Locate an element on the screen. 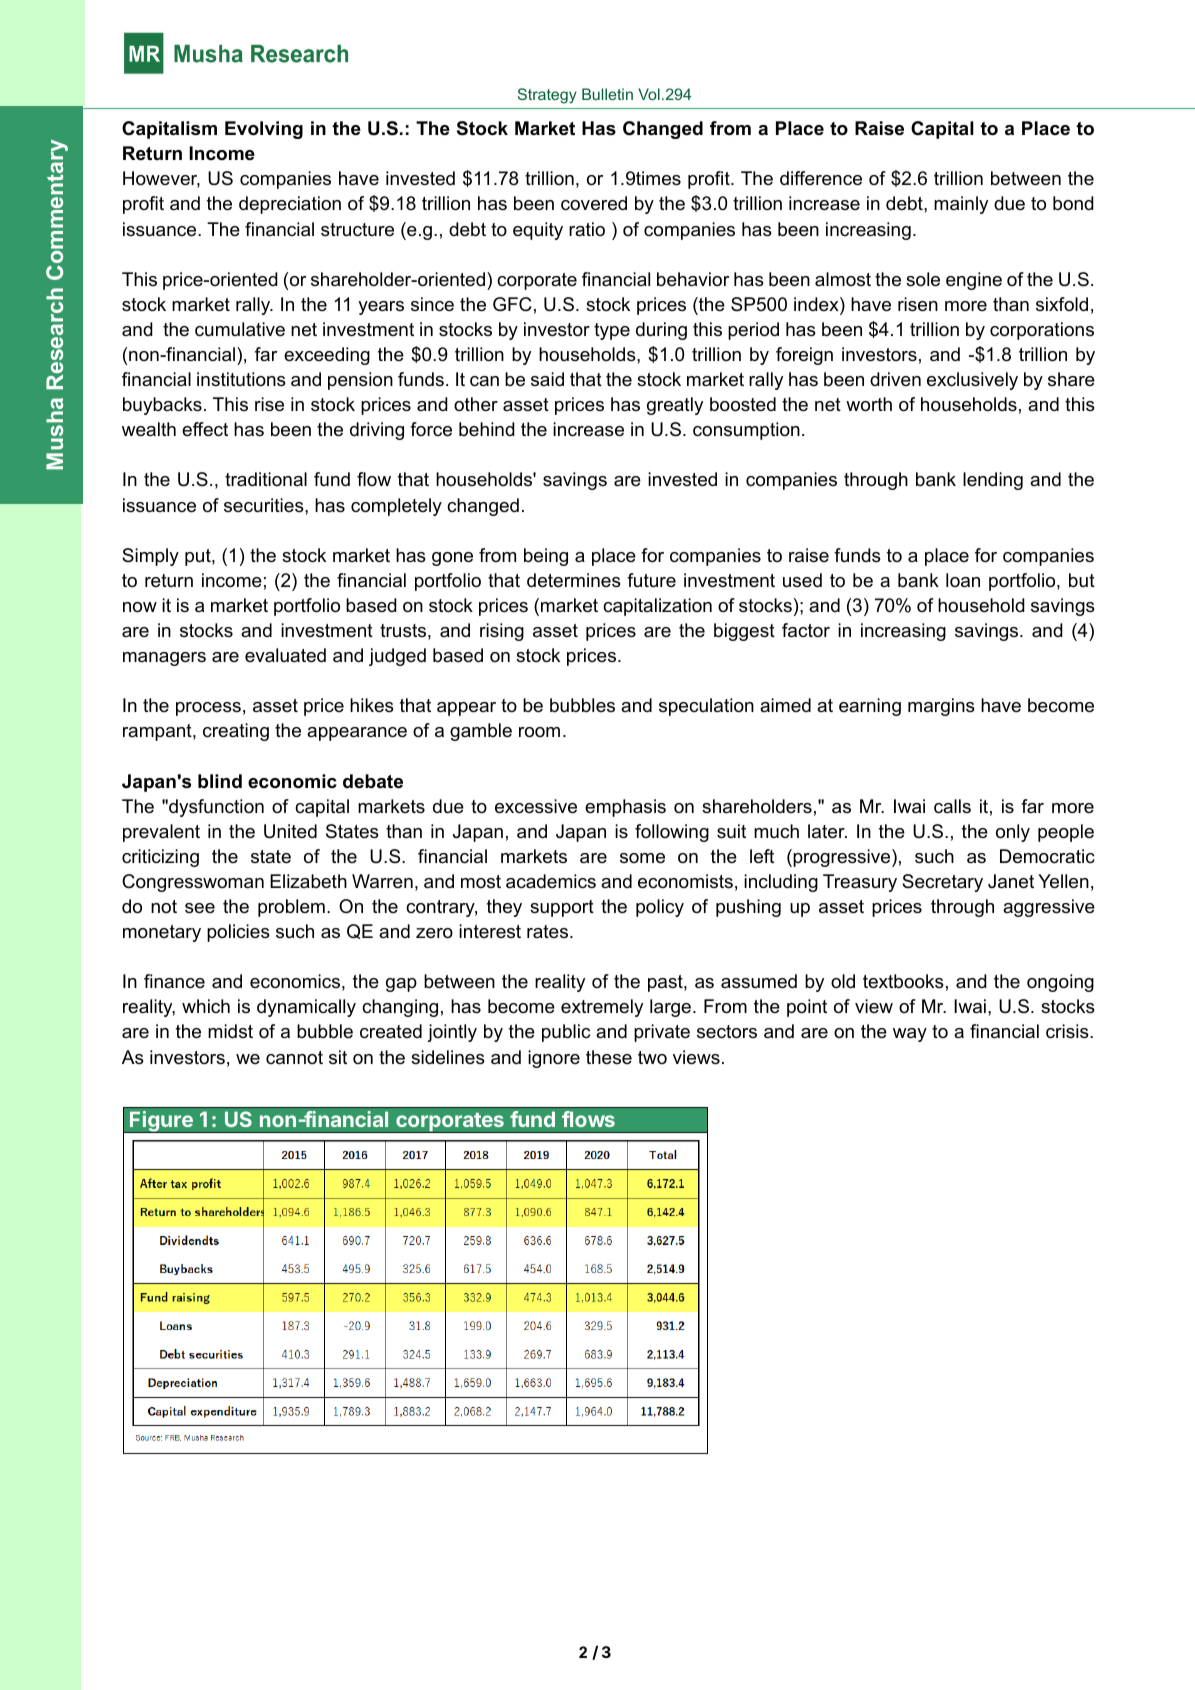  determines is located at coordinates (574, 580).
